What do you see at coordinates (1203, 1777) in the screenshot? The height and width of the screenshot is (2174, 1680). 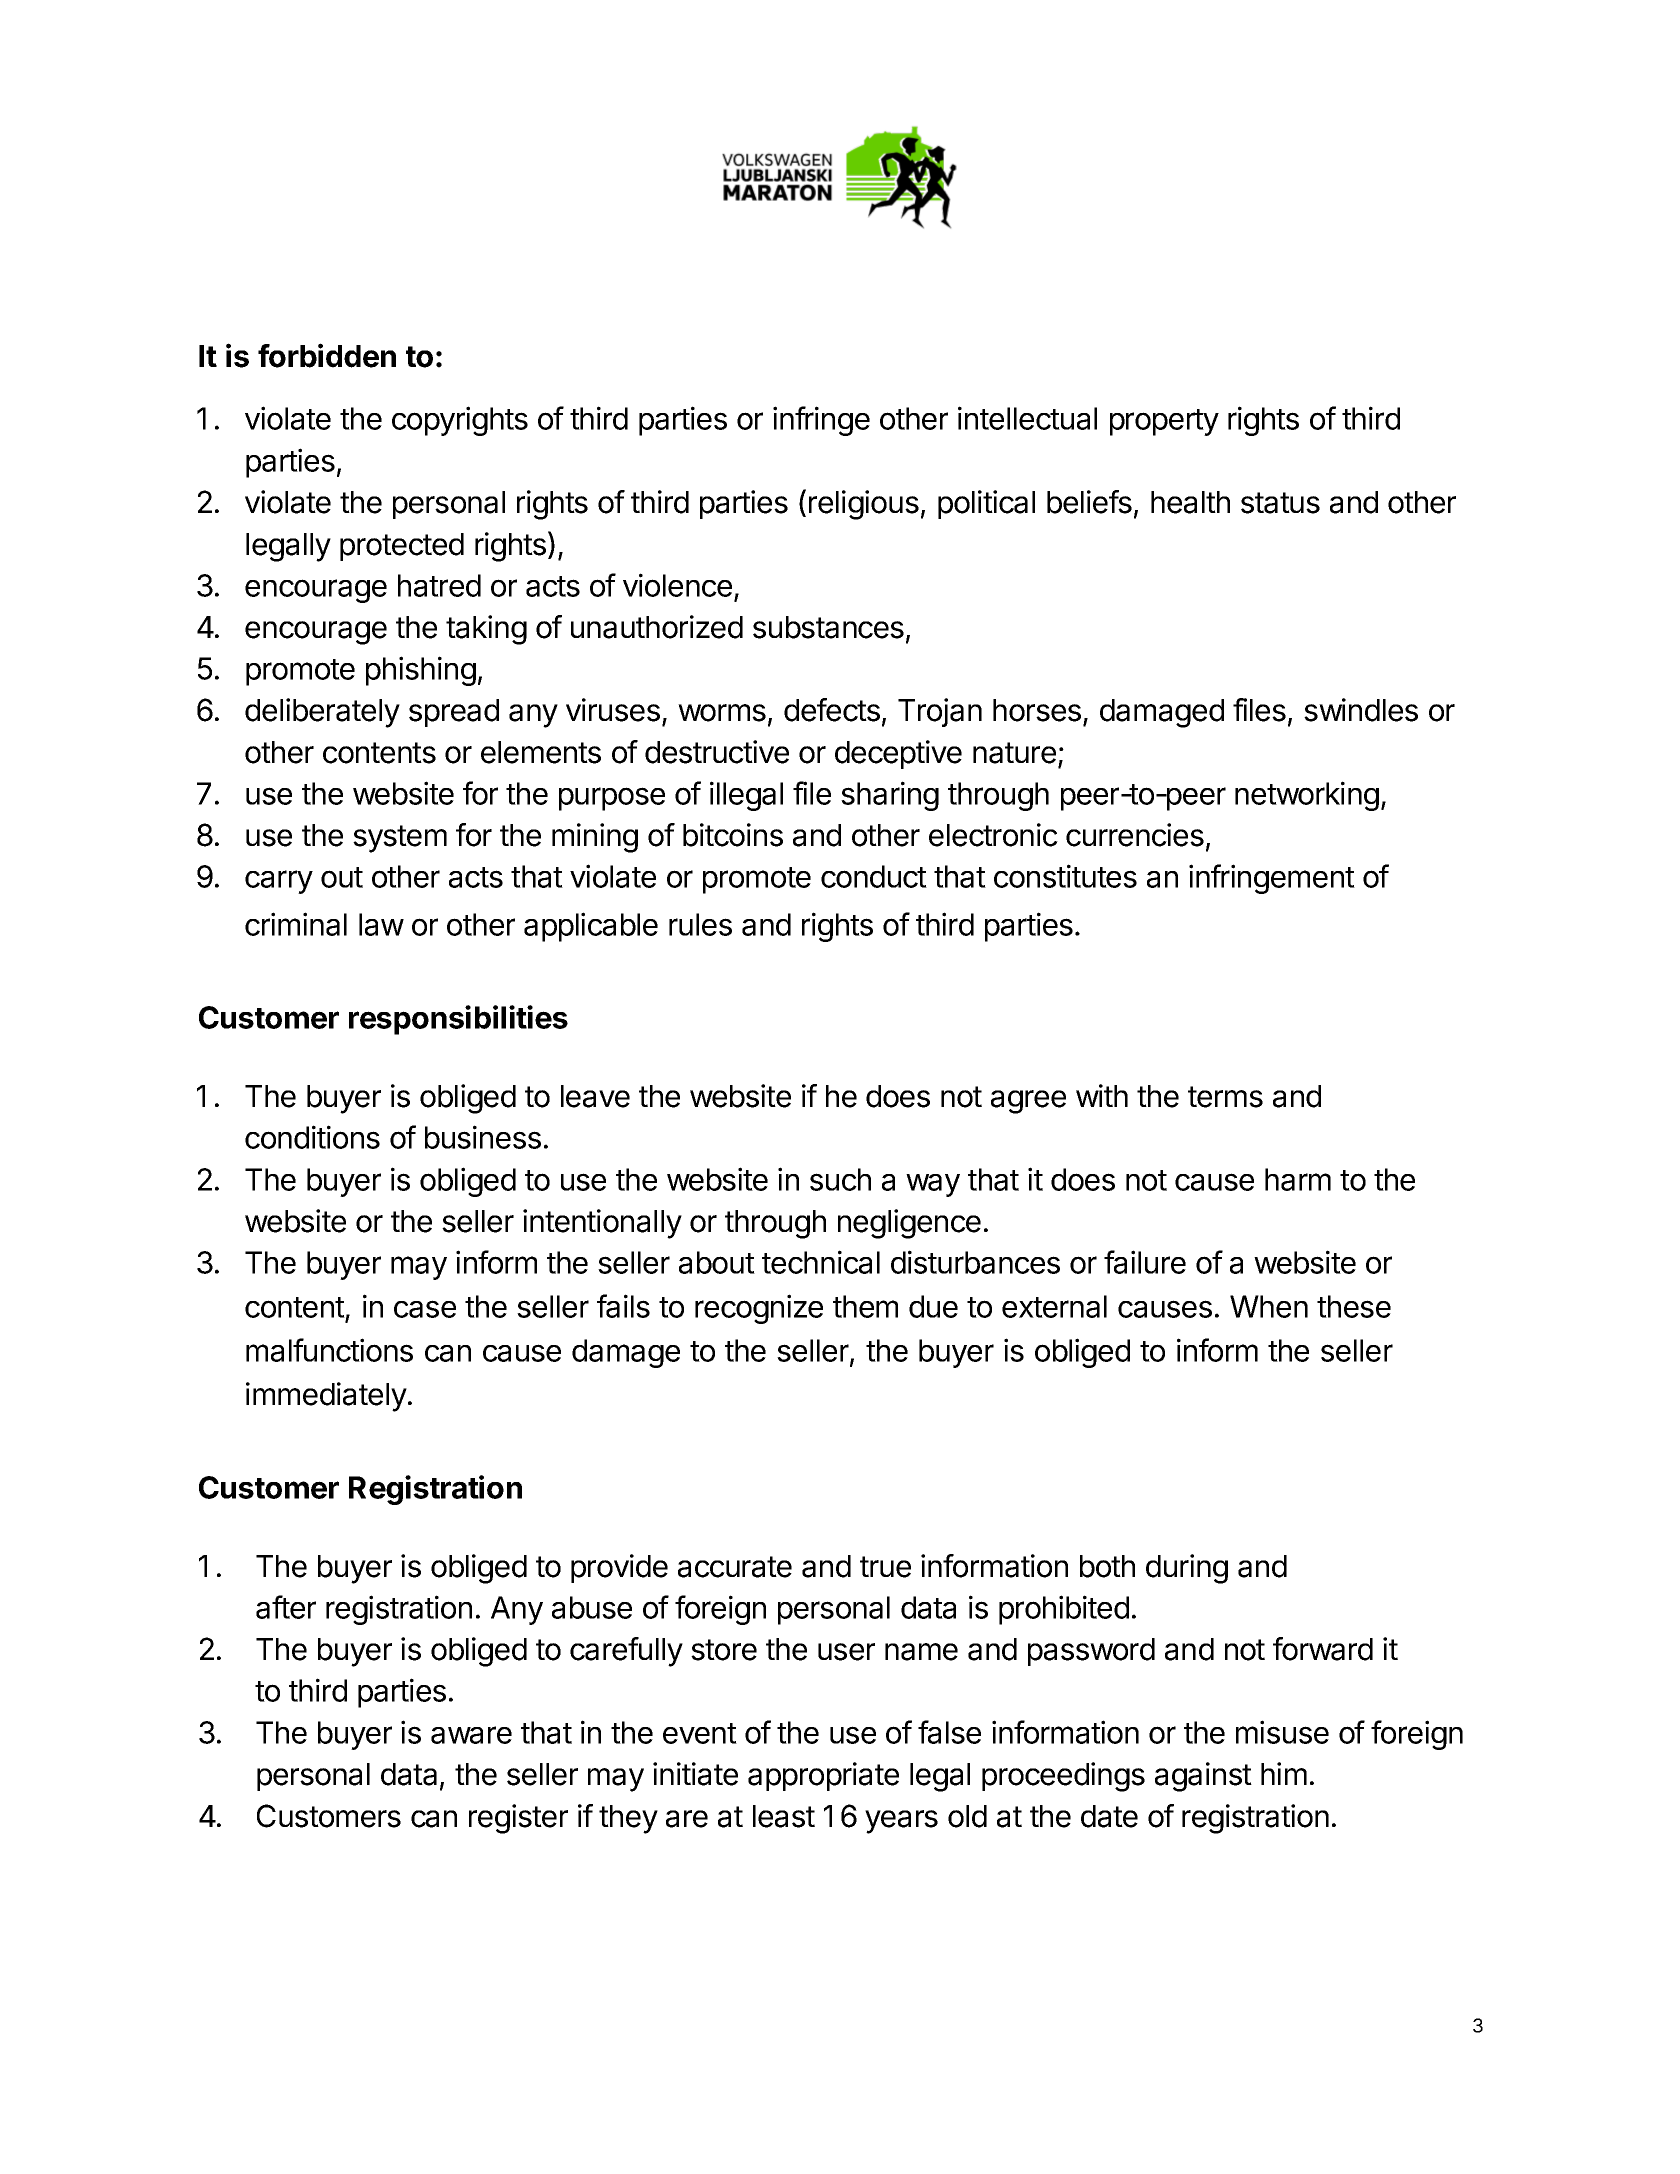 I see `against` at bounding box center [1203, 1777].
